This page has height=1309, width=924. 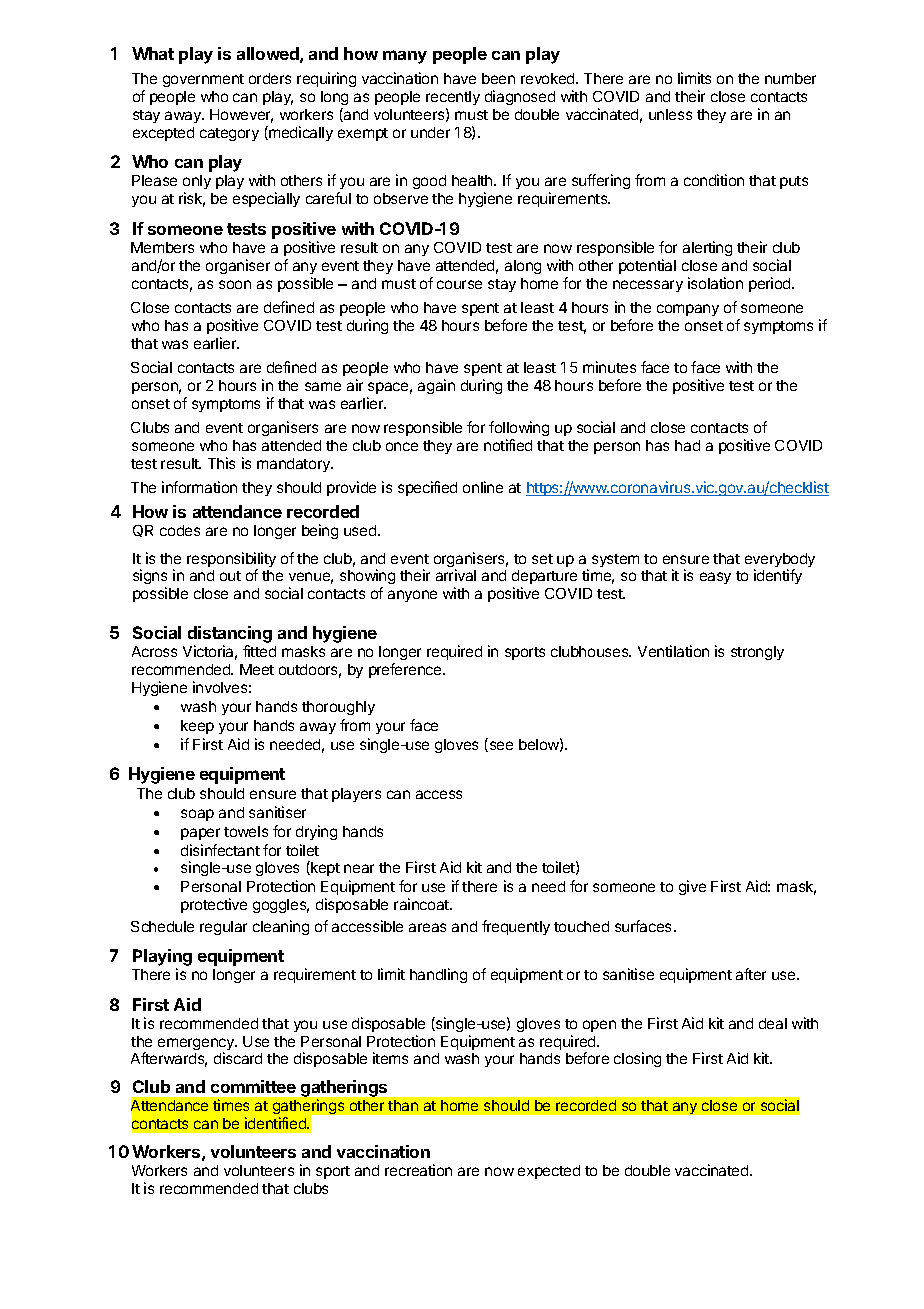 I want to click on had, so click(x=687, y=445).
